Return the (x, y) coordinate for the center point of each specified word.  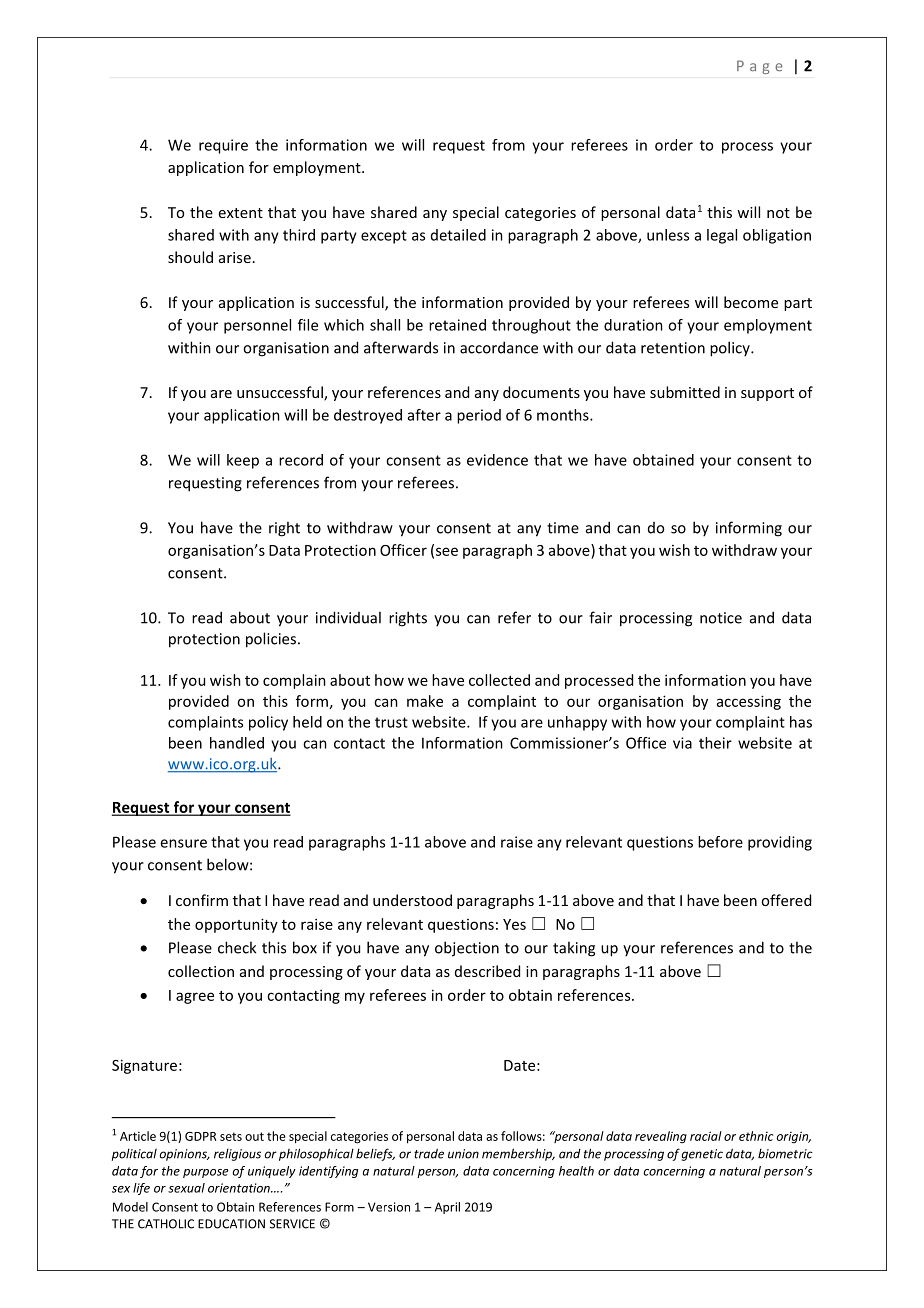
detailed (458, 235)
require (223, 146)
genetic (702, 1155)
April (447, 1208)
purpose (206, 1173)
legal (722, 236)
